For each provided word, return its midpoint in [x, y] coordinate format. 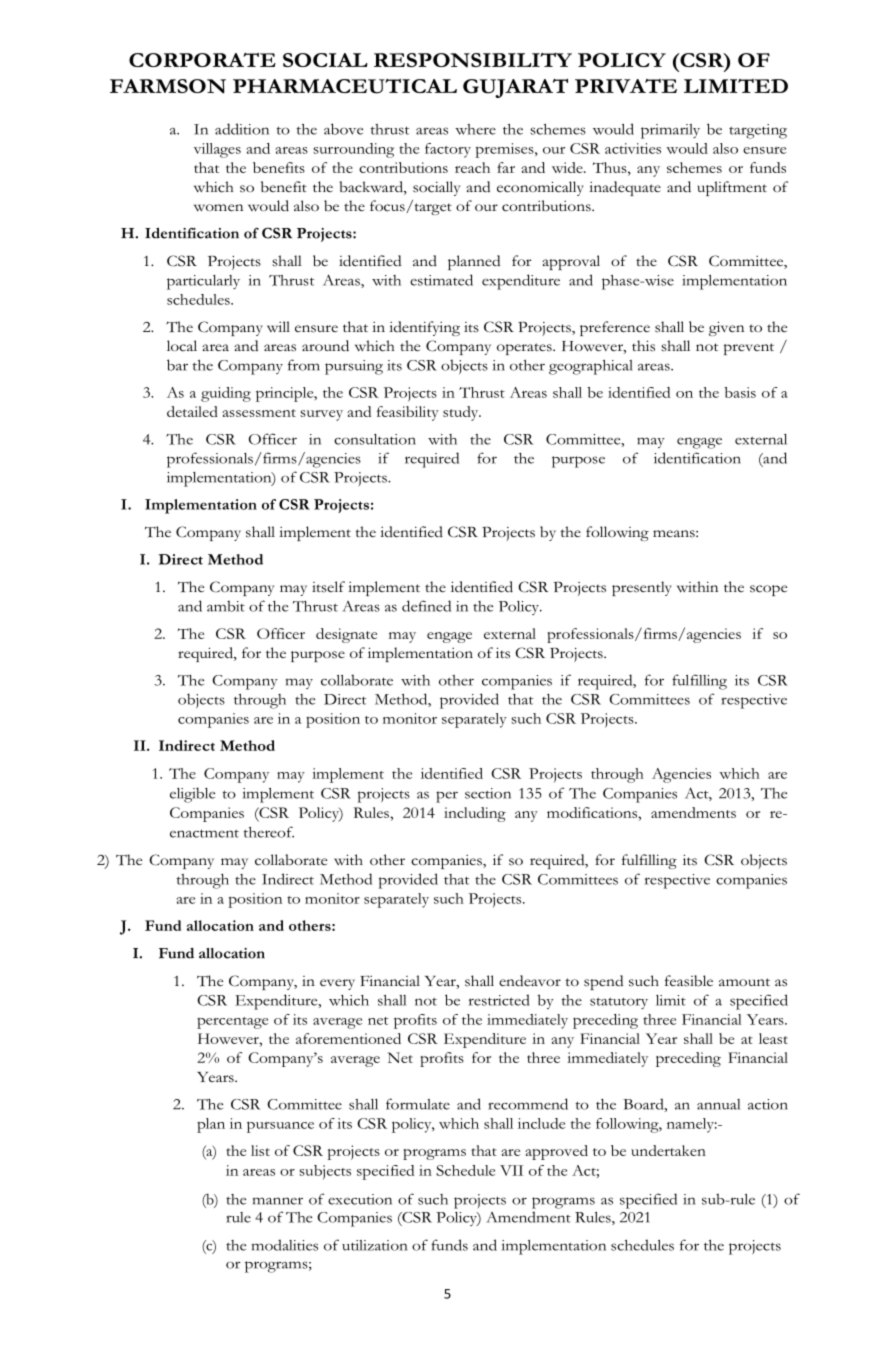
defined [426, 606]
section [488, 793]
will [278, 326]
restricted [499, 1000]
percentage [232, 1023]
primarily [670, 131]
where [475, 129]
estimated [441, 280]
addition [242, 129]
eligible [192, 795]
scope [768, 590]
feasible [689, 981]
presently [642, 588]
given [726, 328]
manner [278, 1201]
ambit [226, 606]
